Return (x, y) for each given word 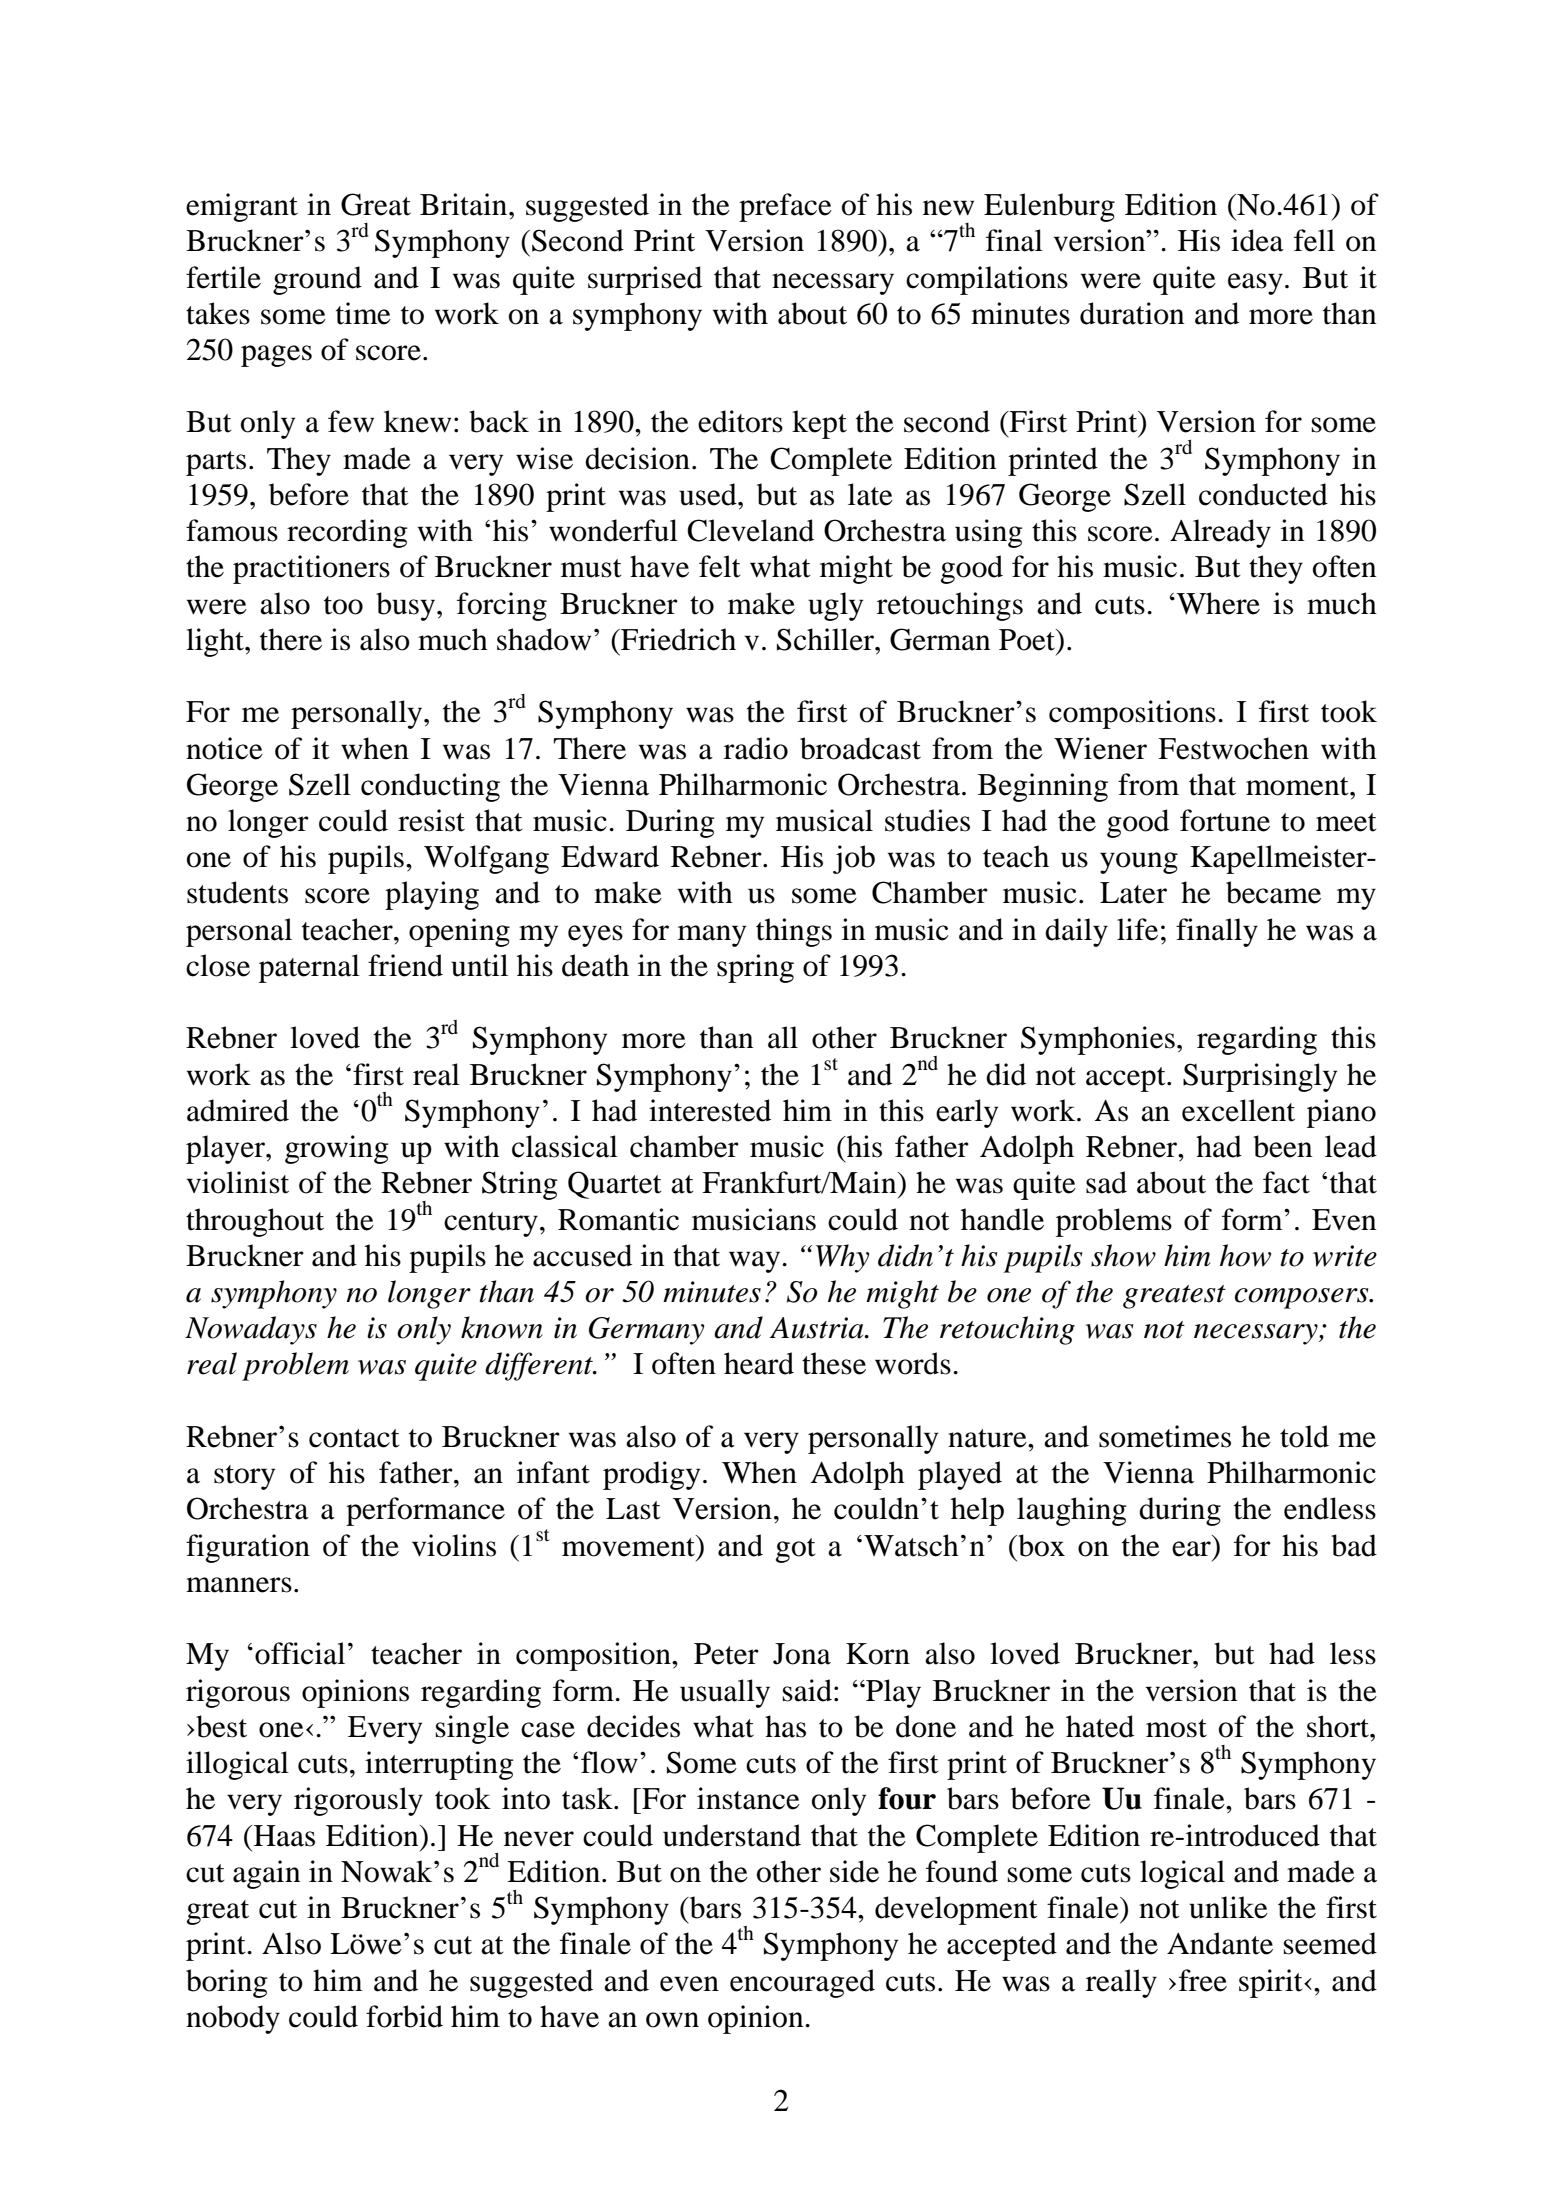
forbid (404, 2016)
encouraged (802, 1983)
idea (1257, 240)
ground (317, 280)
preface (785, 207)
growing (337, 1149)
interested (710, 1110)
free (1203, 1980)
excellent (1238, 1110)
